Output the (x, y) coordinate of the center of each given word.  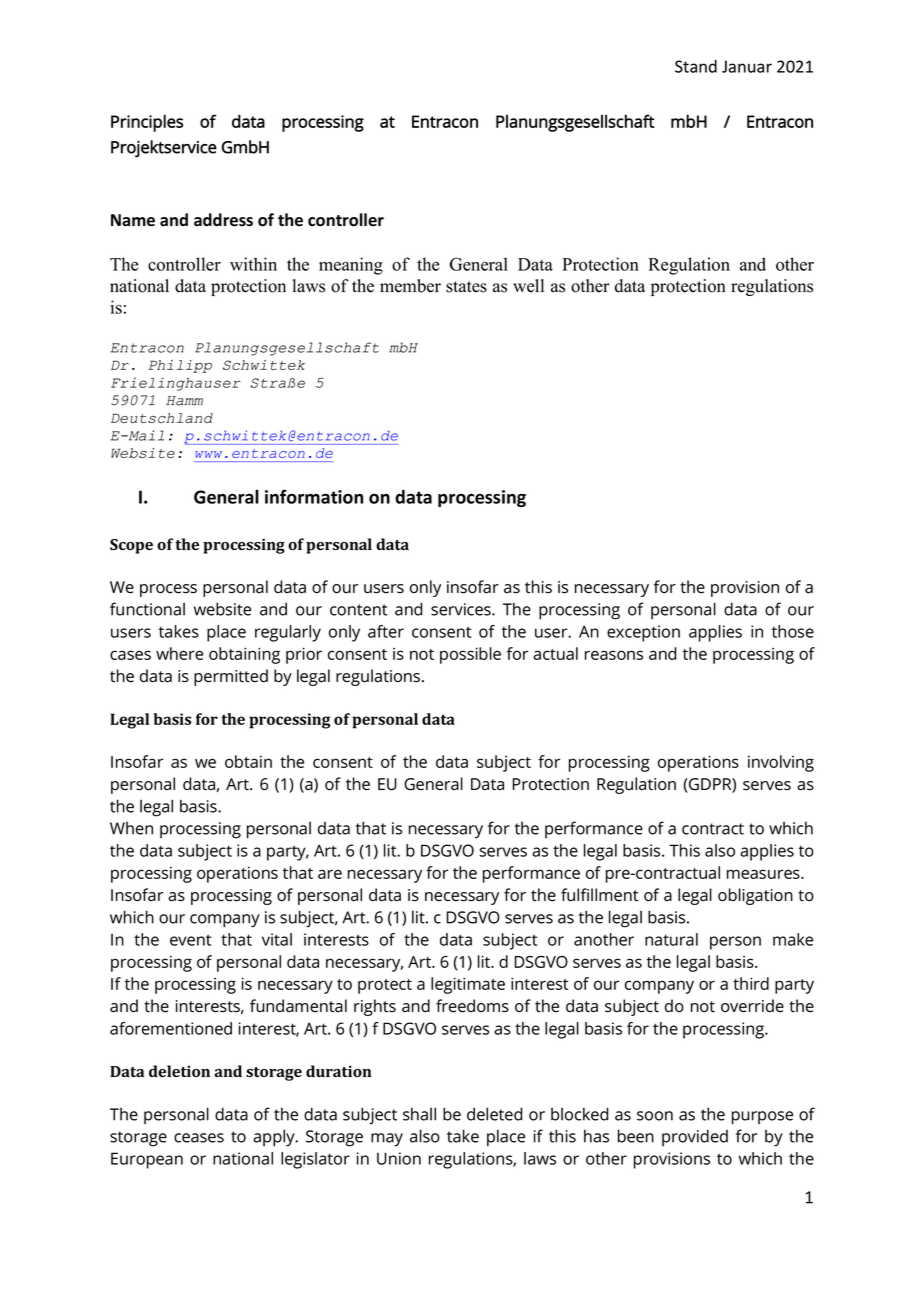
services (462, 609)
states (466, 287)
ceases (199, 1138)
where (179, 653)
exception (643, 633)
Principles (147, 123)
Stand (696, 66)
